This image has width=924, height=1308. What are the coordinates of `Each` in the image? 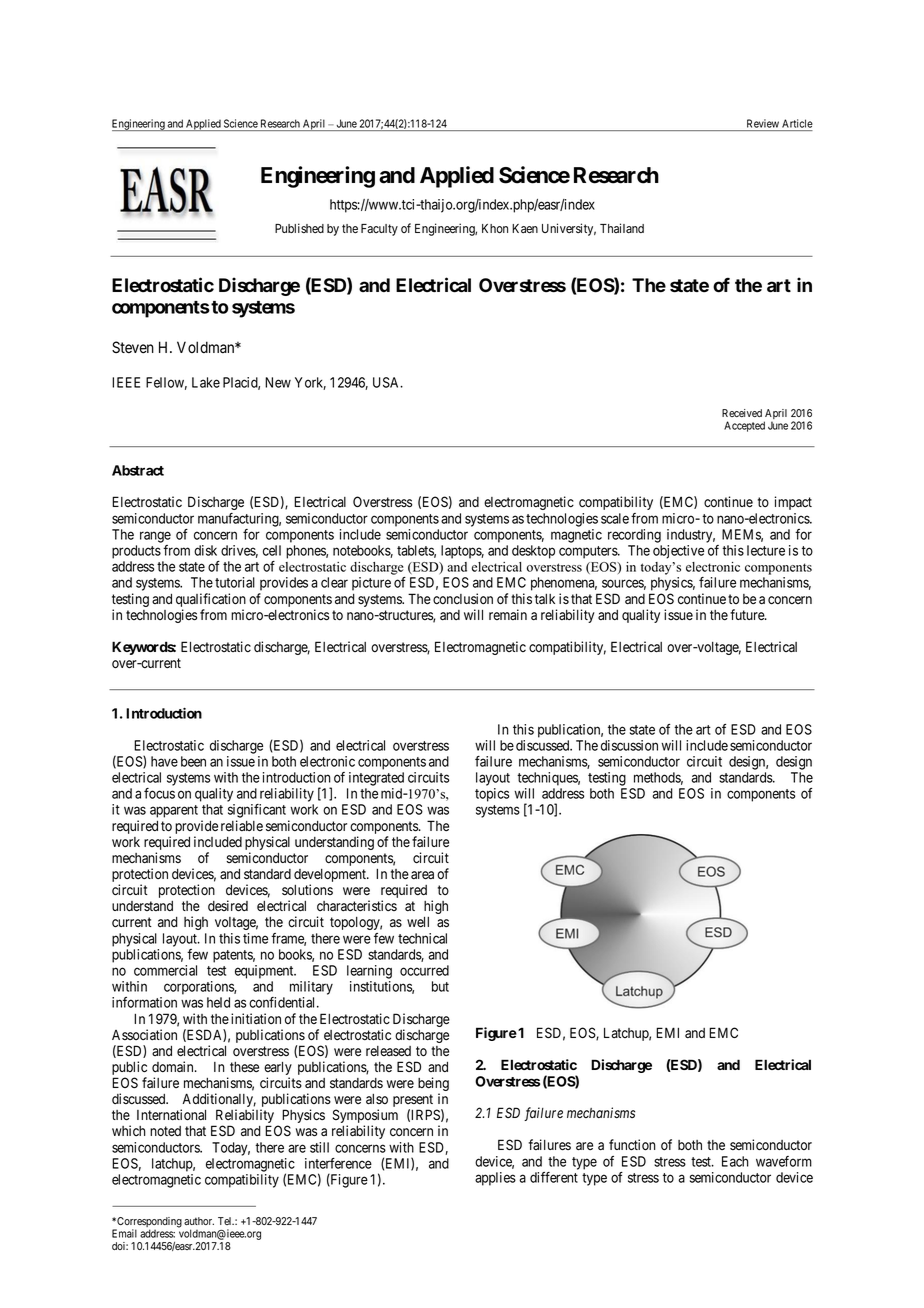 It's located at (735, 1161).
